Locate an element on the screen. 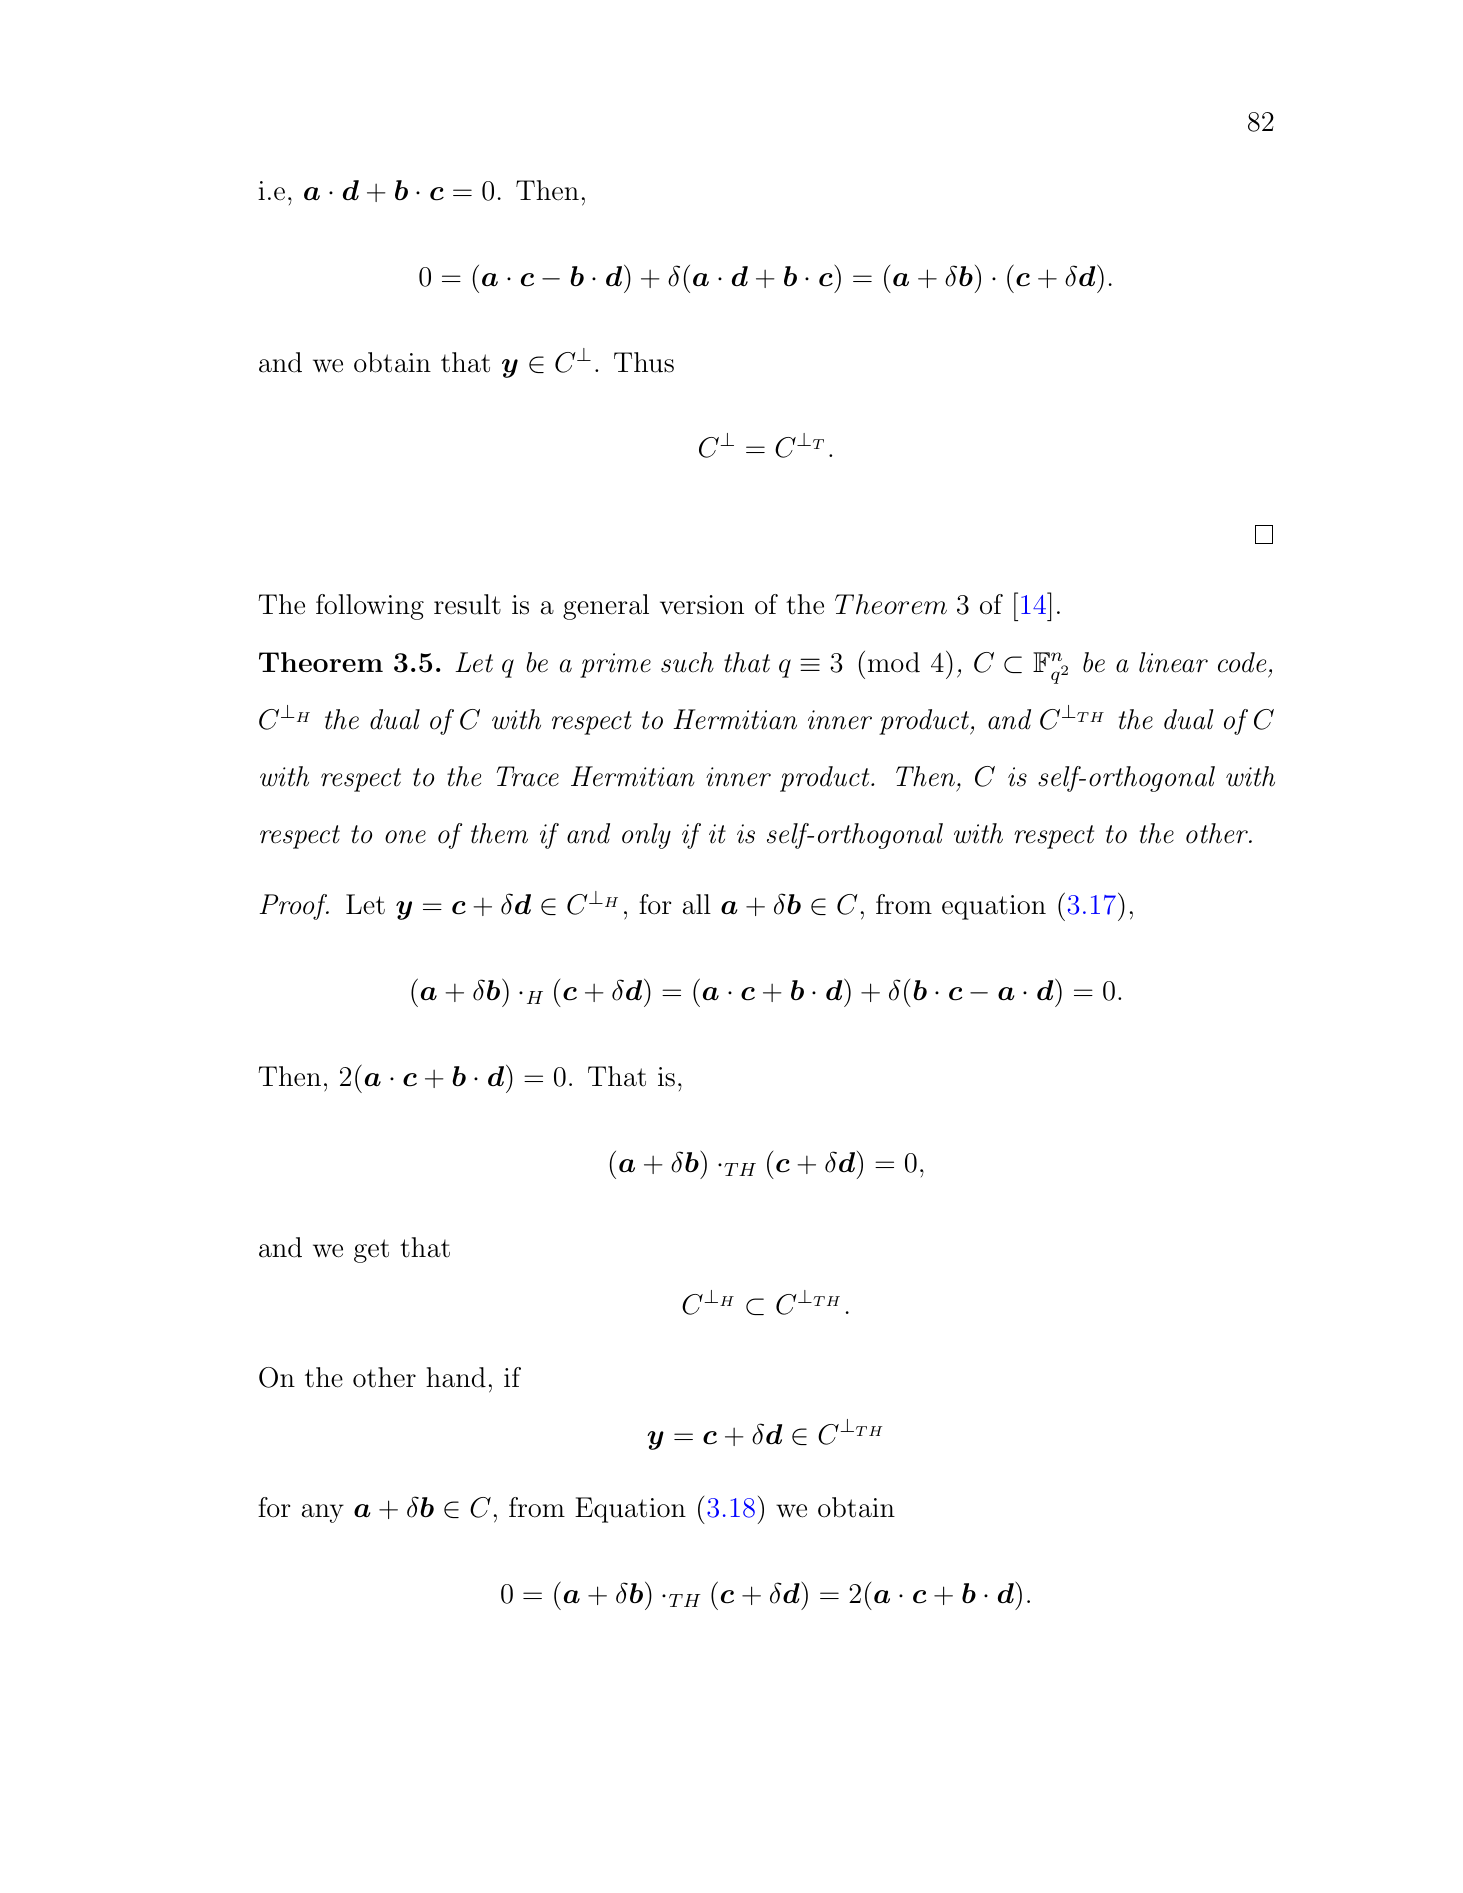 Image resolution: width=1463 pixels, height=1893 pixels. version is located at coordinates (702, 605).
